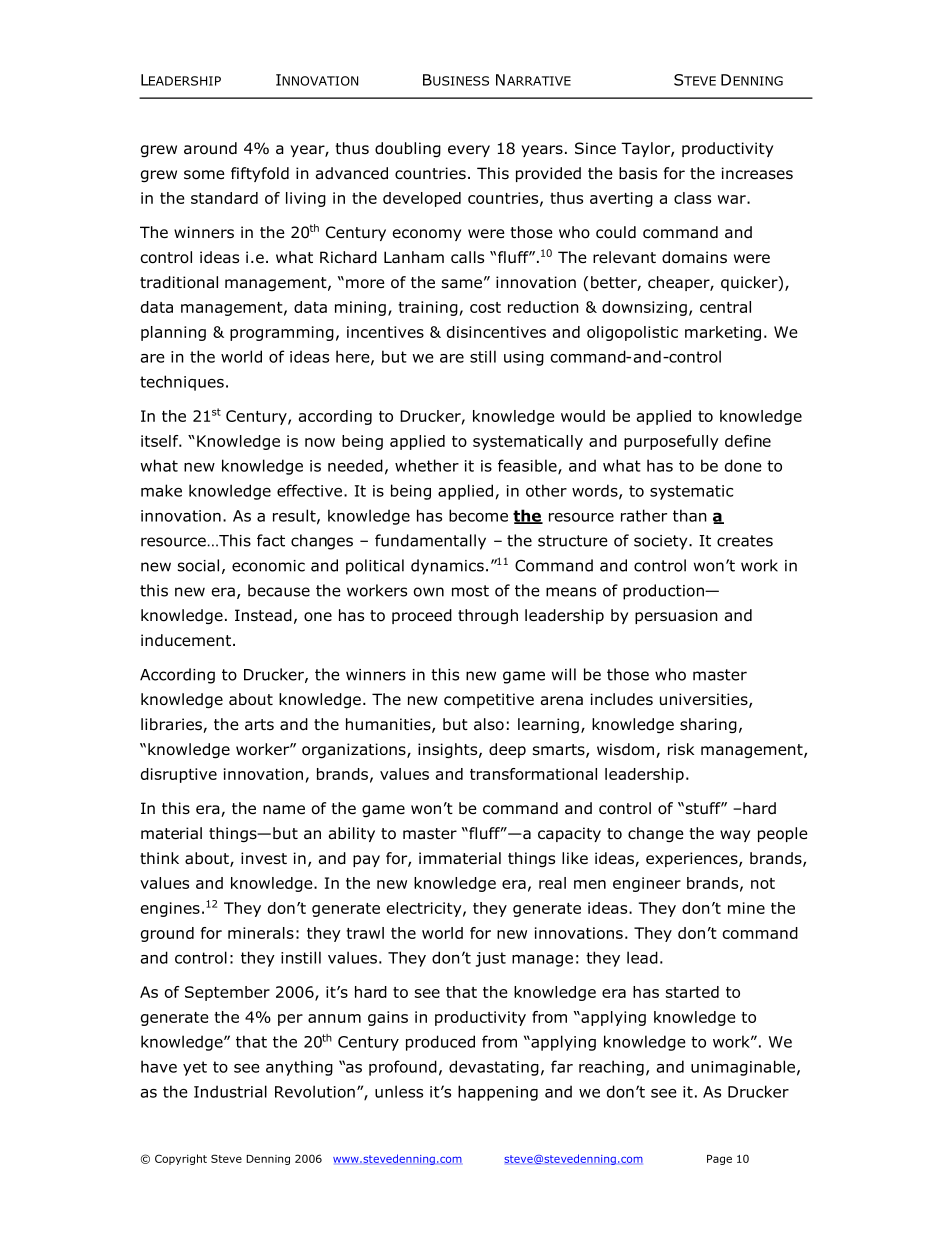  I want to click on Industrial, so click(230, 1091).
